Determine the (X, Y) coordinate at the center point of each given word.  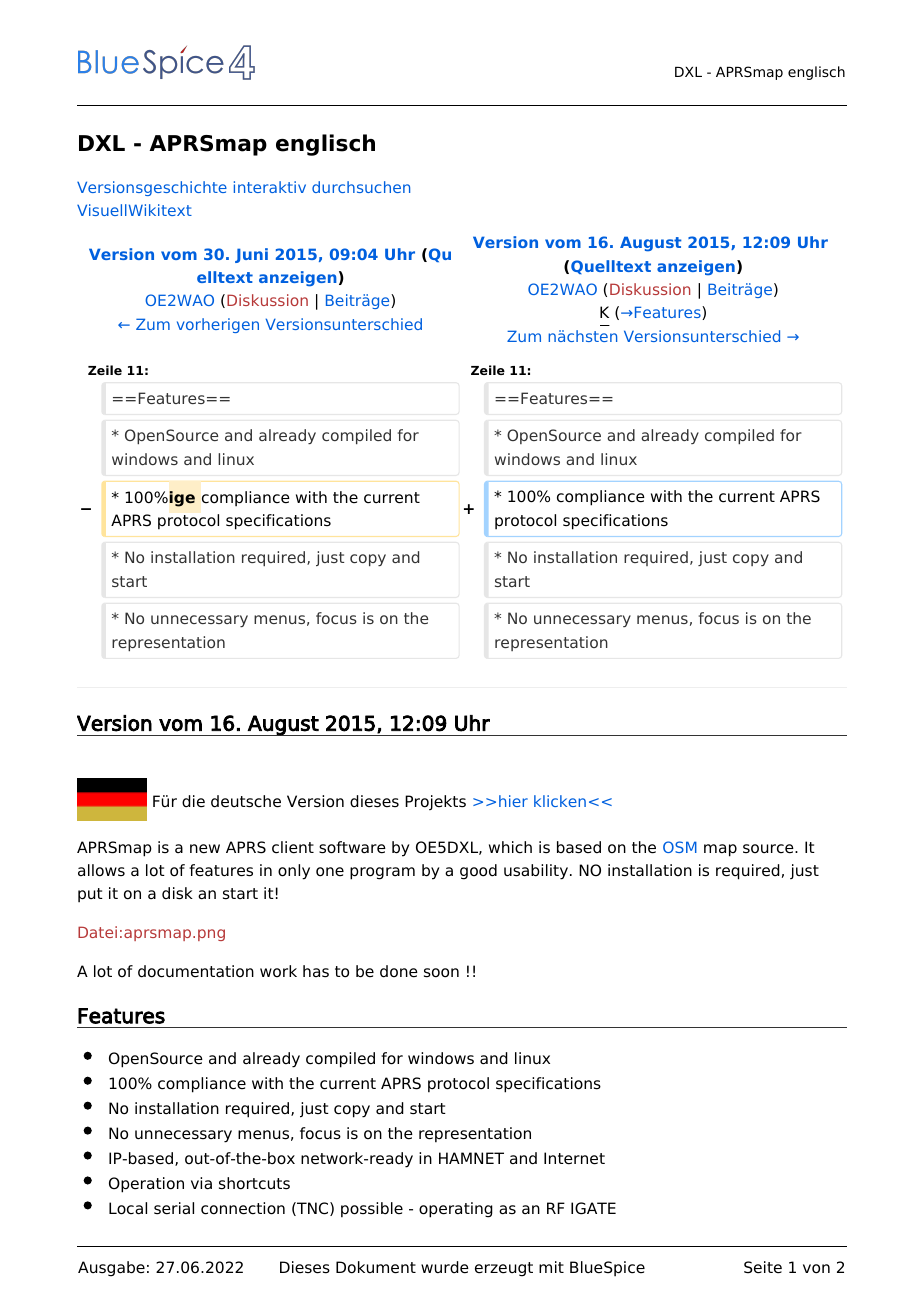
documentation (196, 971)
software (352, 847)
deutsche (246, 801)
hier (513, 801)
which (510, 847)
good (478, 872)
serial (174, 1208)
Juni (251, 255)
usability (536, 872)
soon (441, 973)
